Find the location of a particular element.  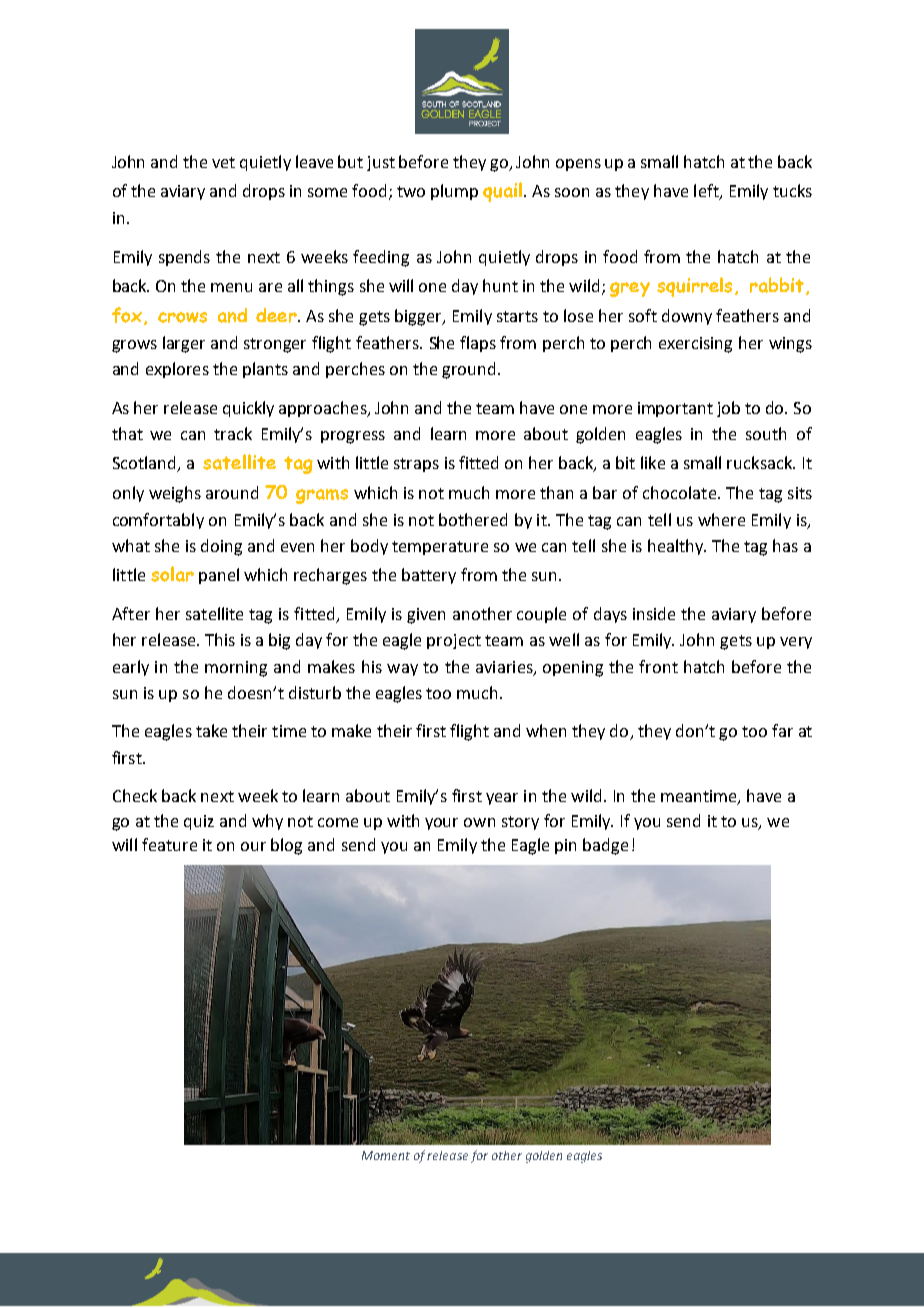

vet is located at coordinates (223, 162).
